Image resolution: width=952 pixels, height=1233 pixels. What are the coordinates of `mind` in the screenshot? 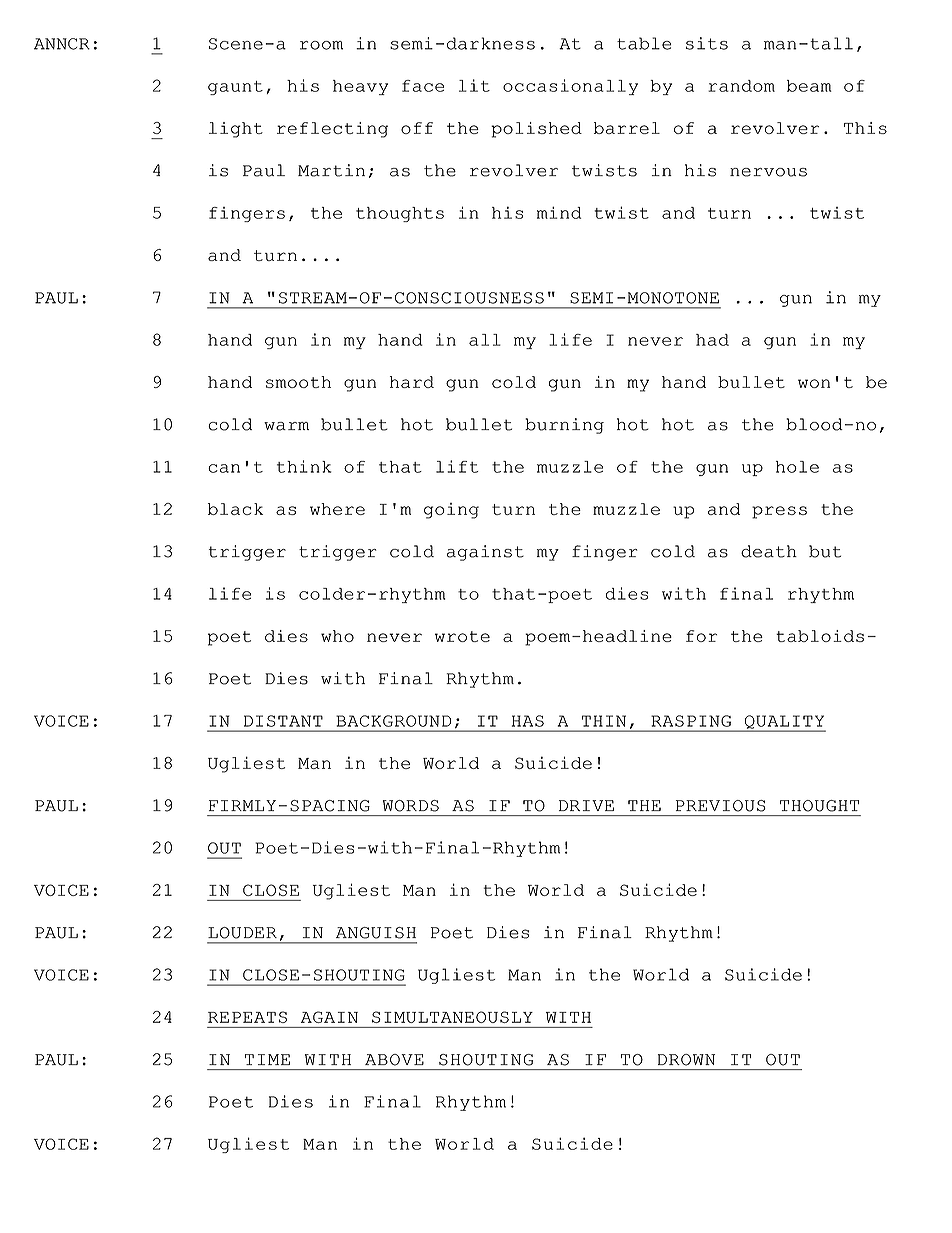 It's located at (559, 212).
